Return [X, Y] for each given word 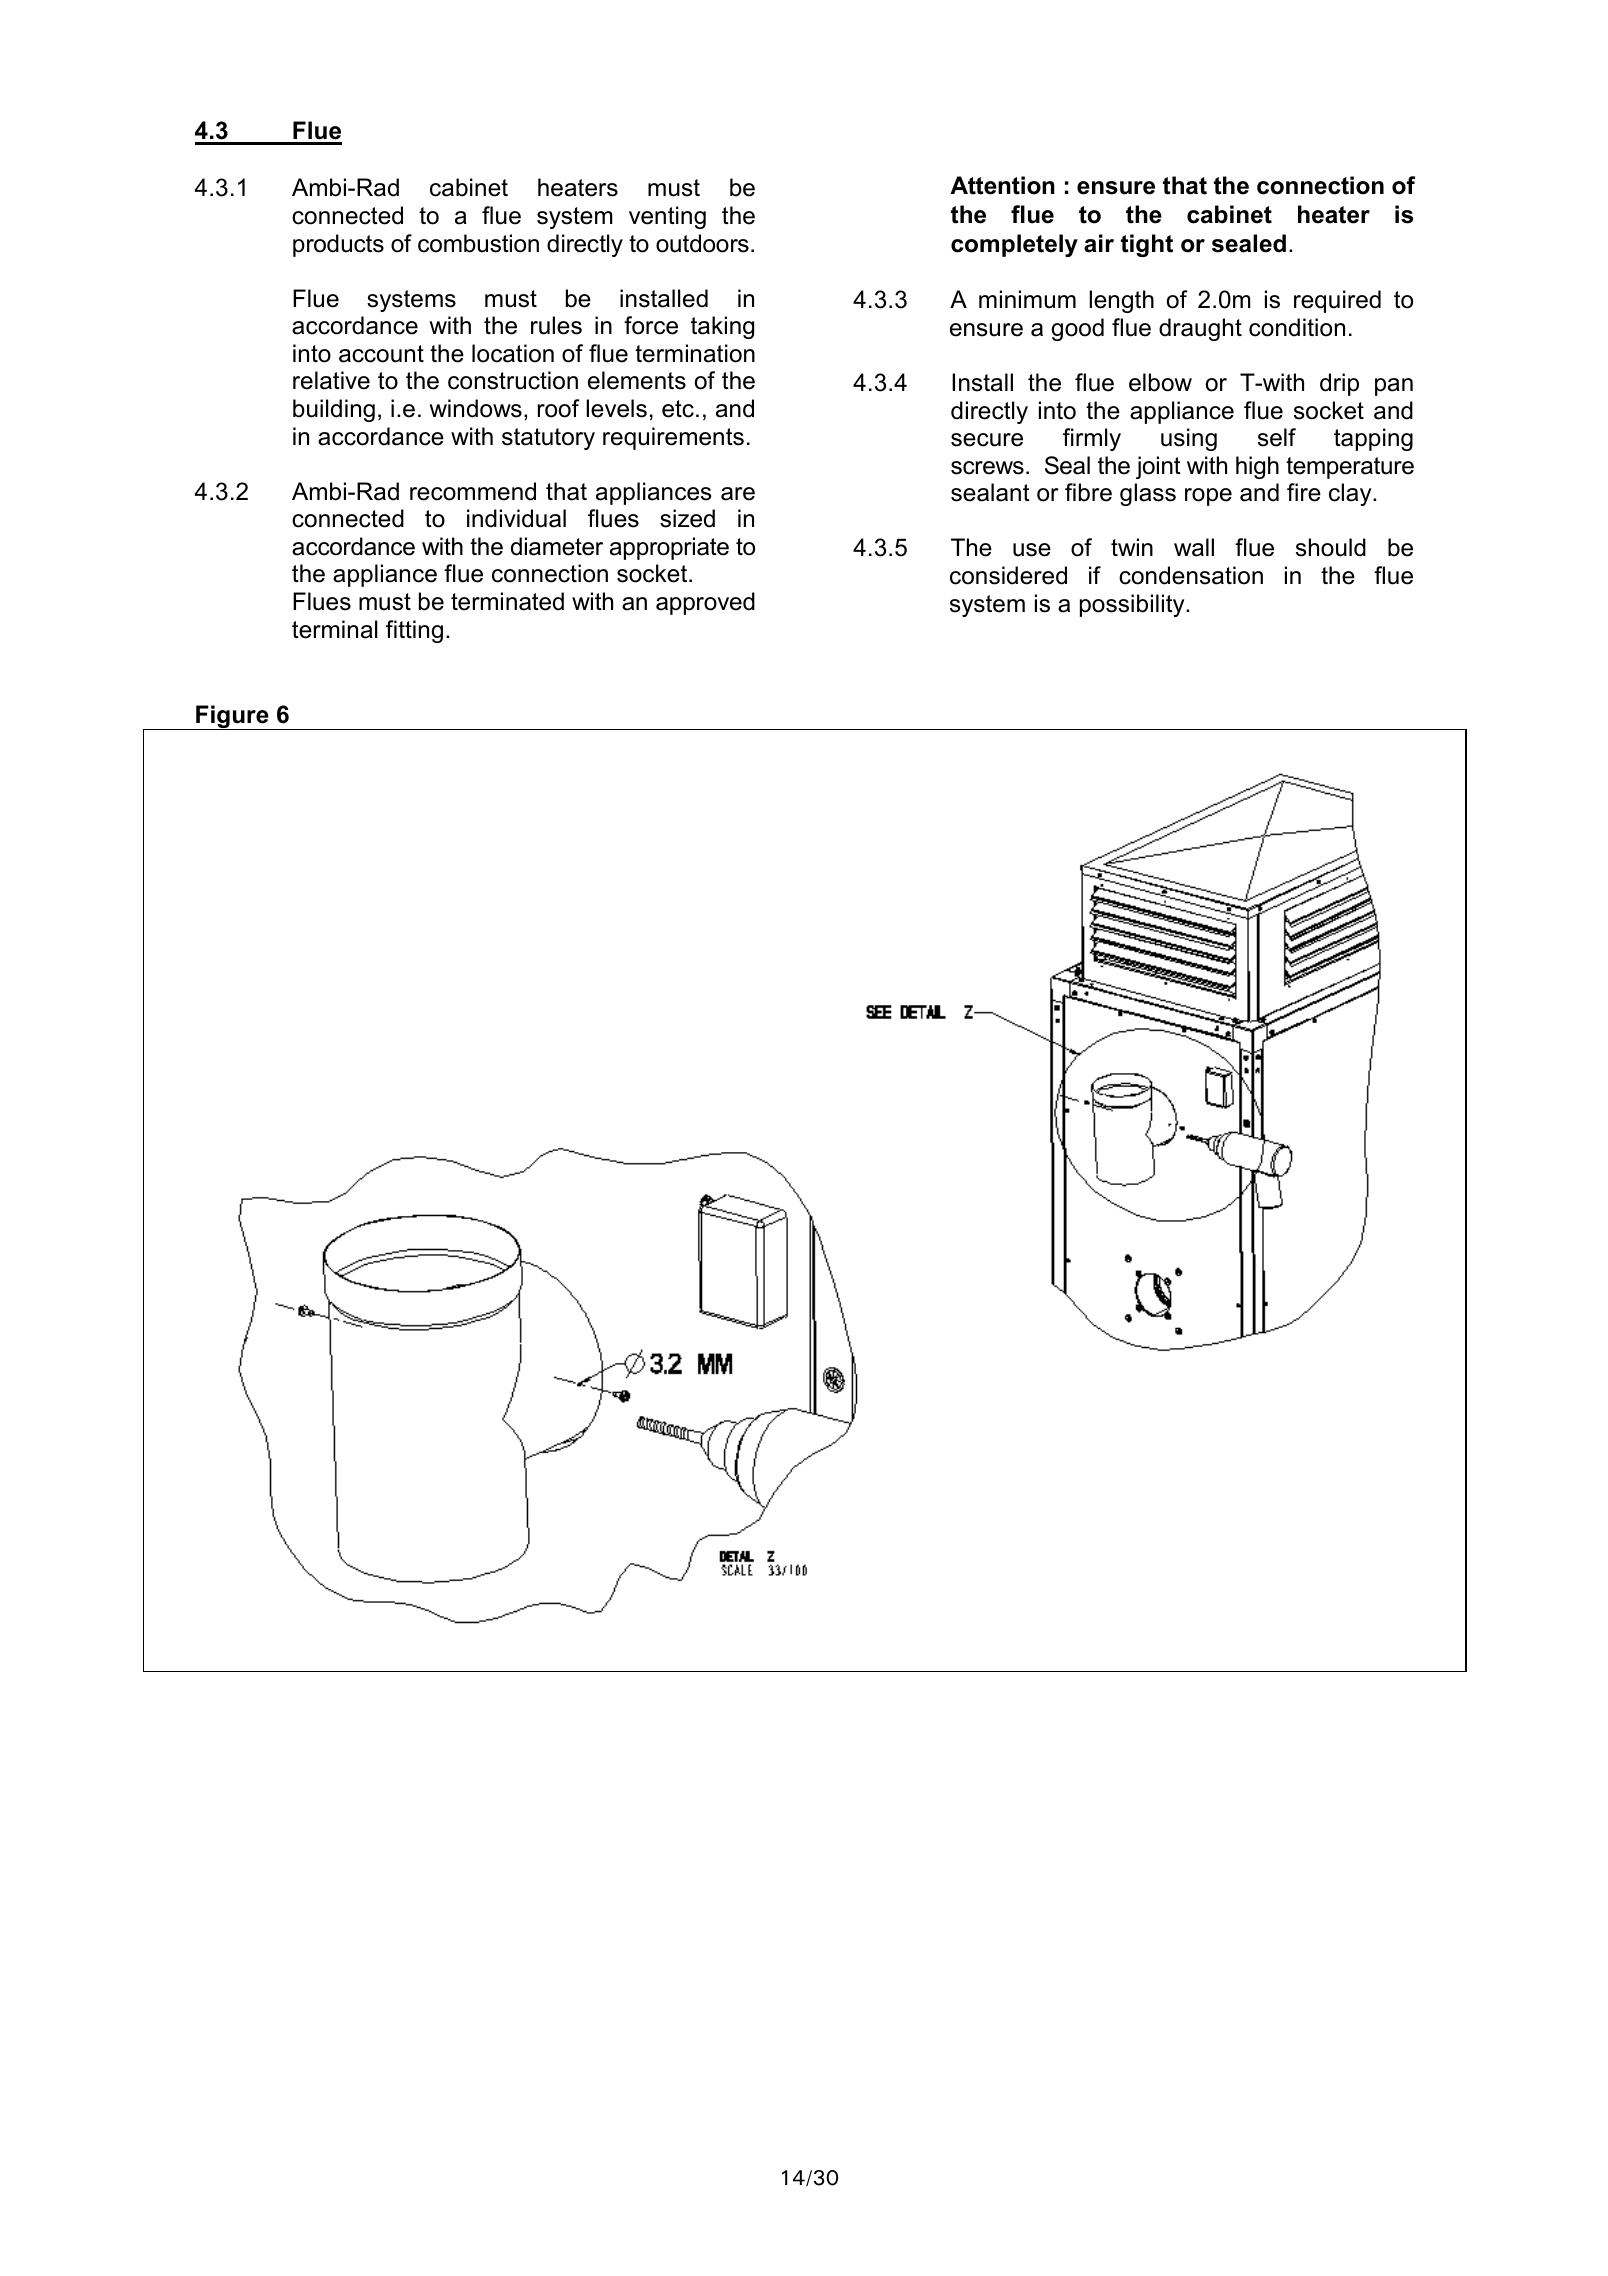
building [334, 410]
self [1277, 437]
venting [667, 217]
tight [1147, 245]
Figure [232, 717]
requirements [673, 438]
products [338, 245]
